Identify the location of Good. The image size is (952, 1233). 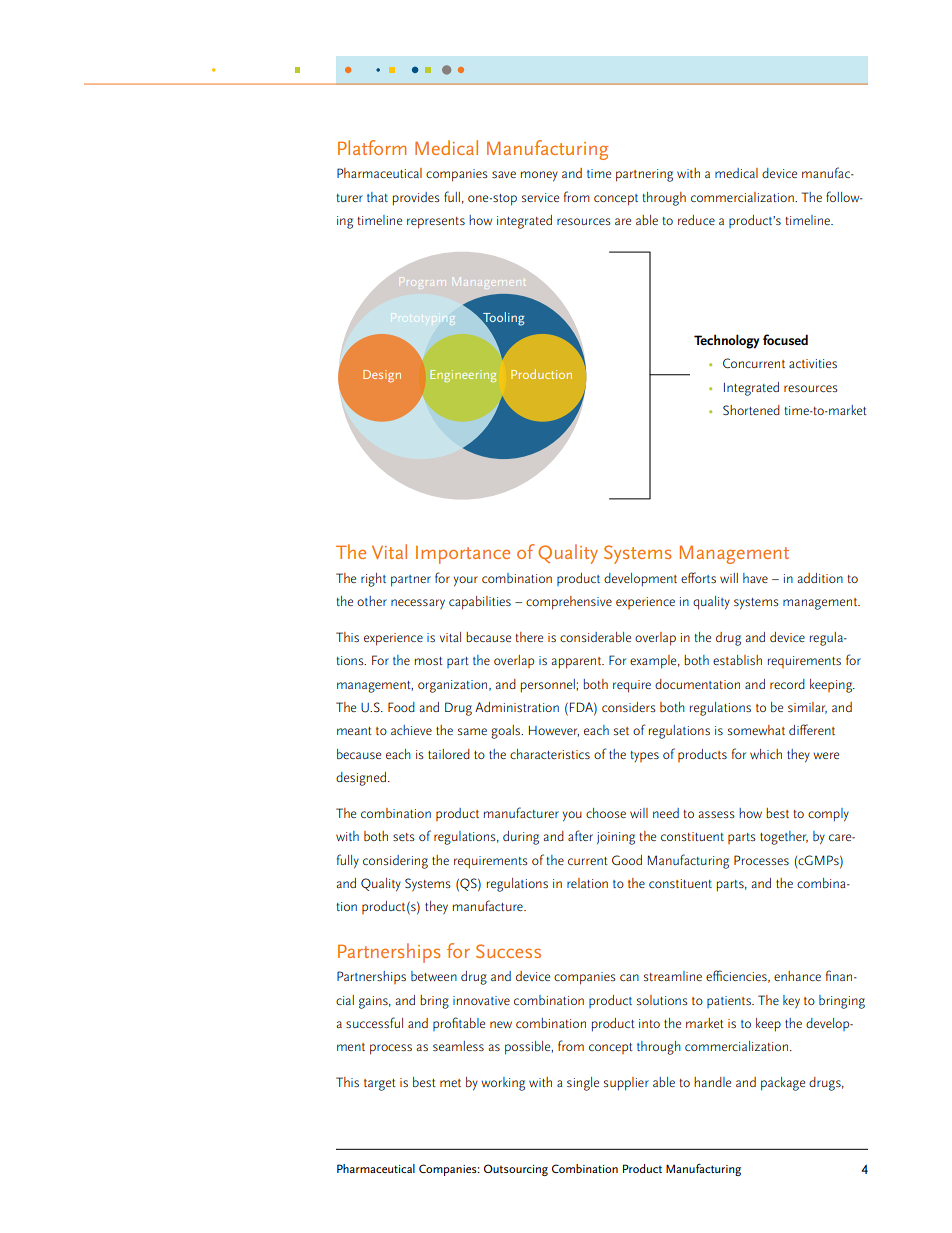
(627, 860).
